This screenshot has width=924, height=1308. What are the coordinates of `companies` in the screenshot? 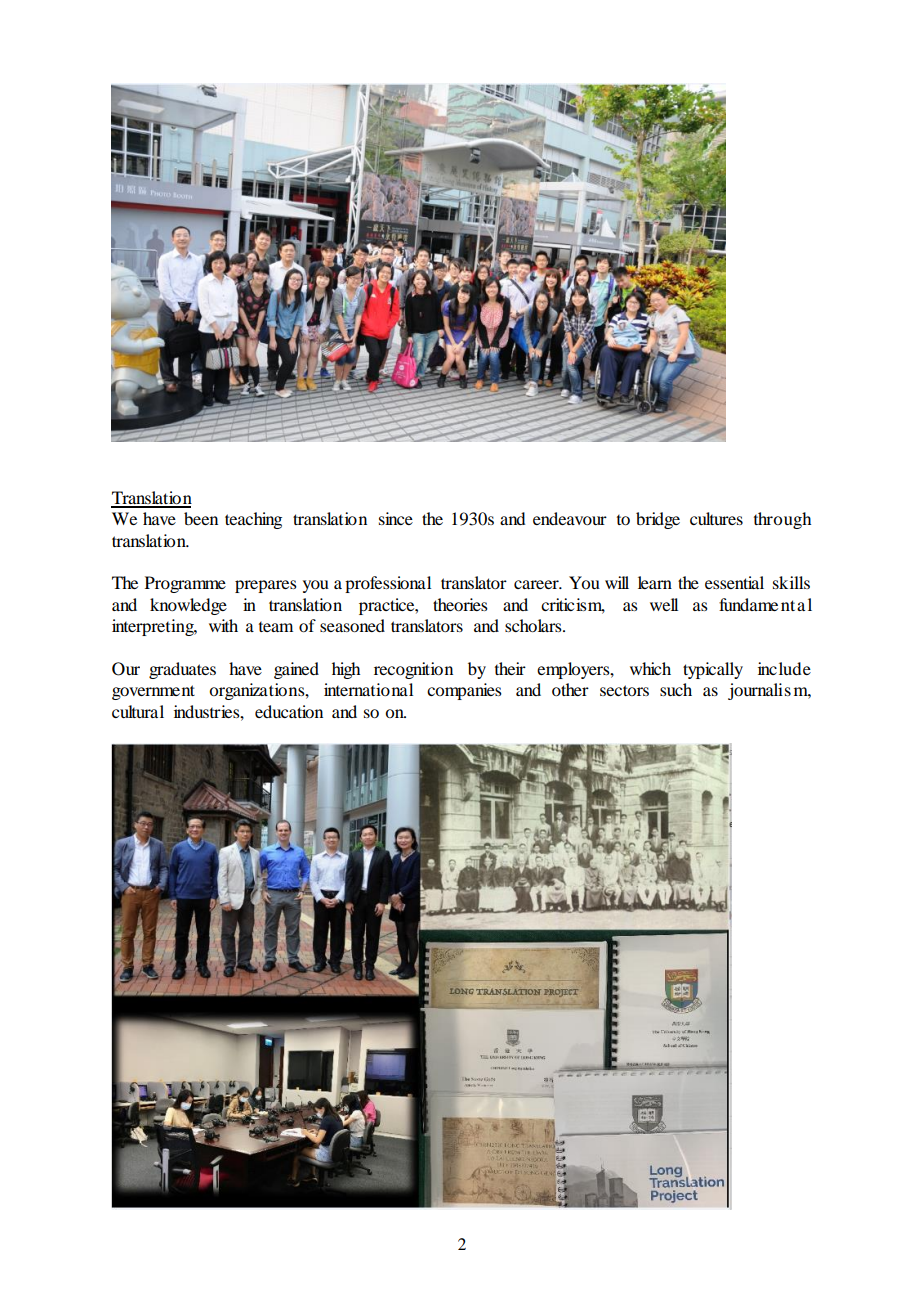 It's located at (464, 691).
